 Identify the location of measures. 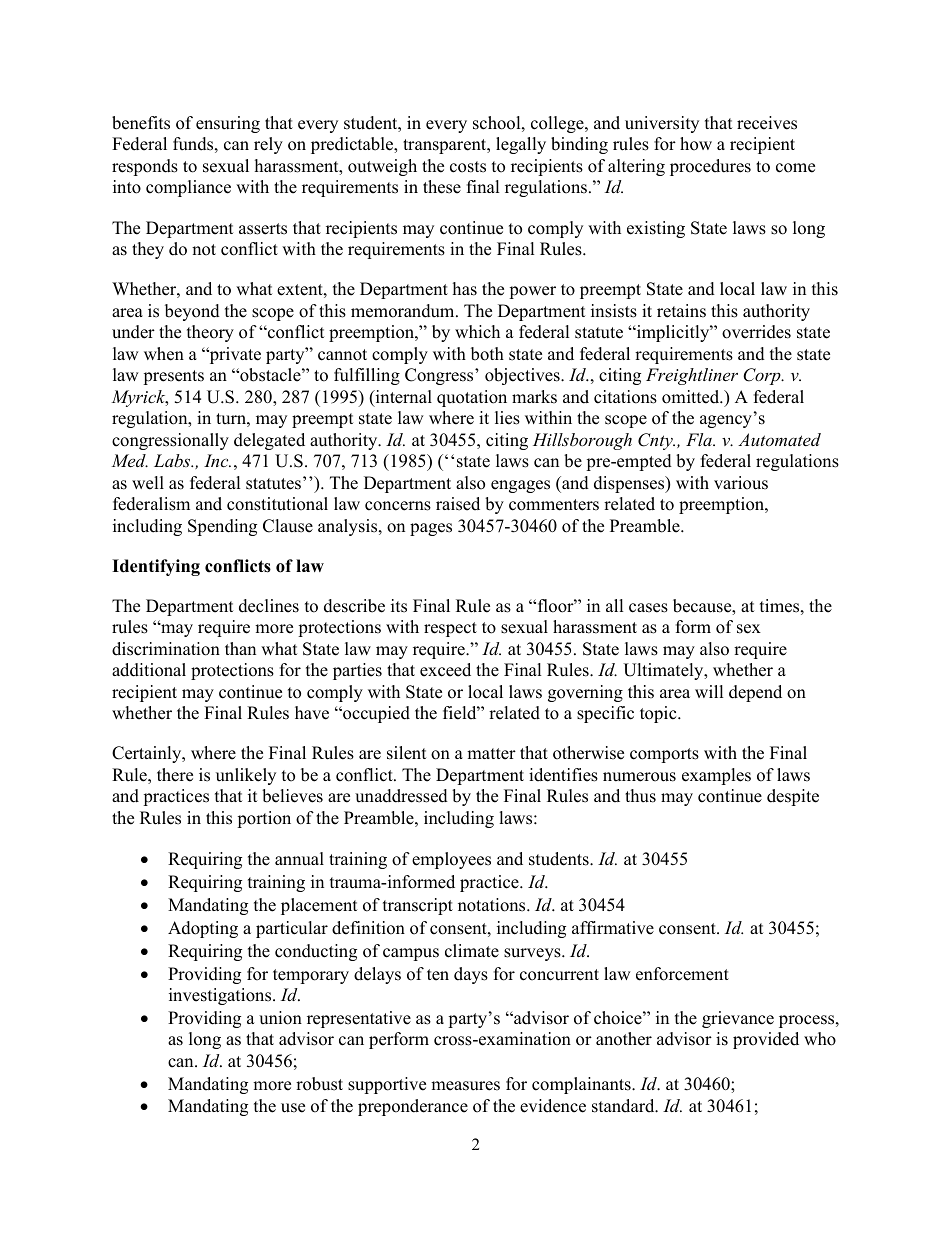
(465, 1086).
